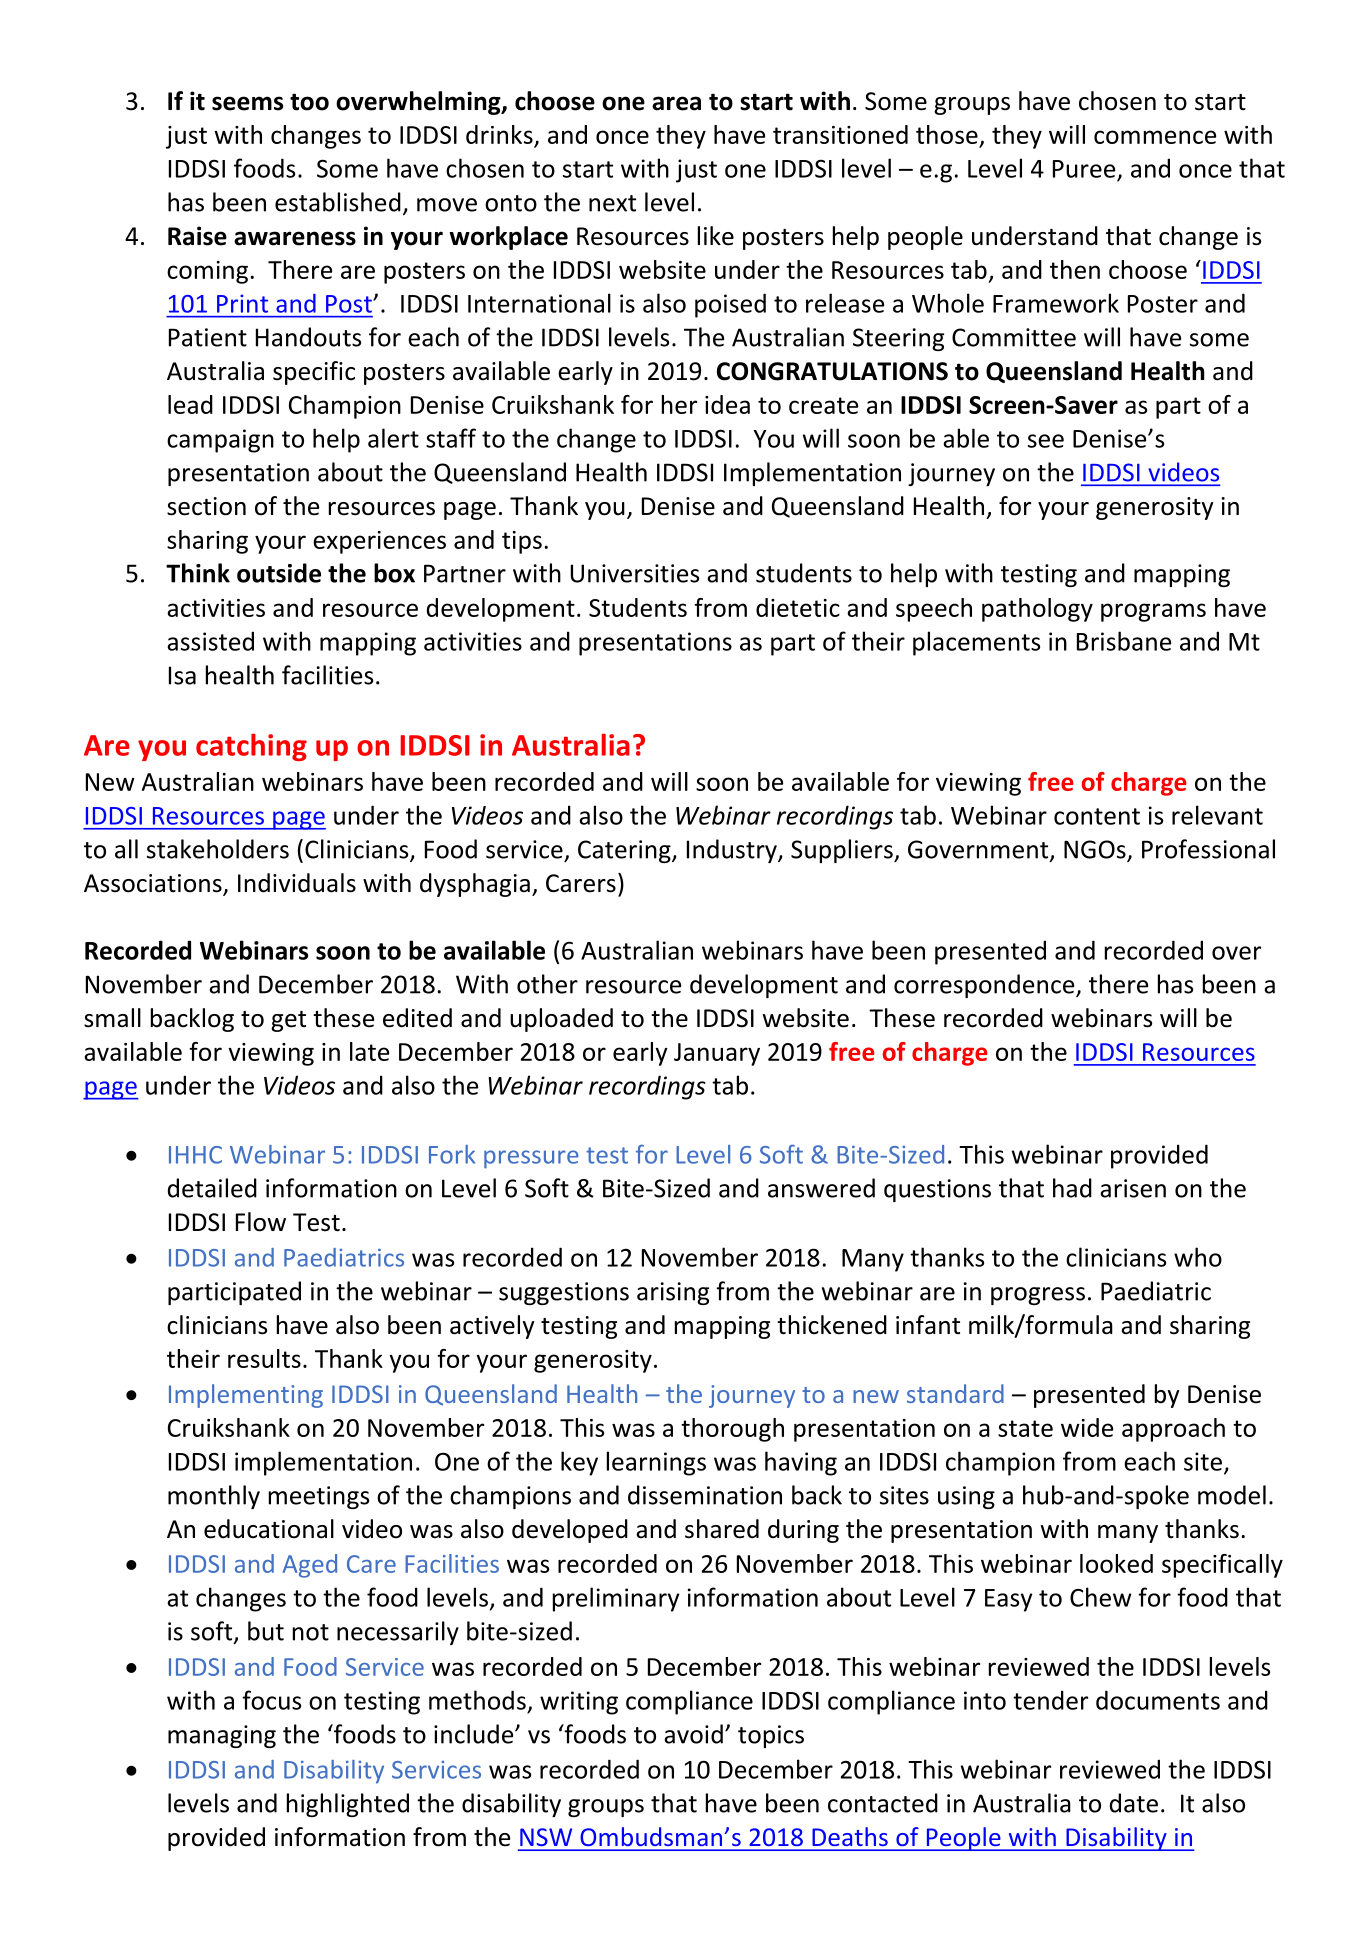 This screenshot has width=1372, height=1940. What do you see at coordinates (222, 1736) in the screenshot?
I see `managing` at bounding box center [222, 1736].
